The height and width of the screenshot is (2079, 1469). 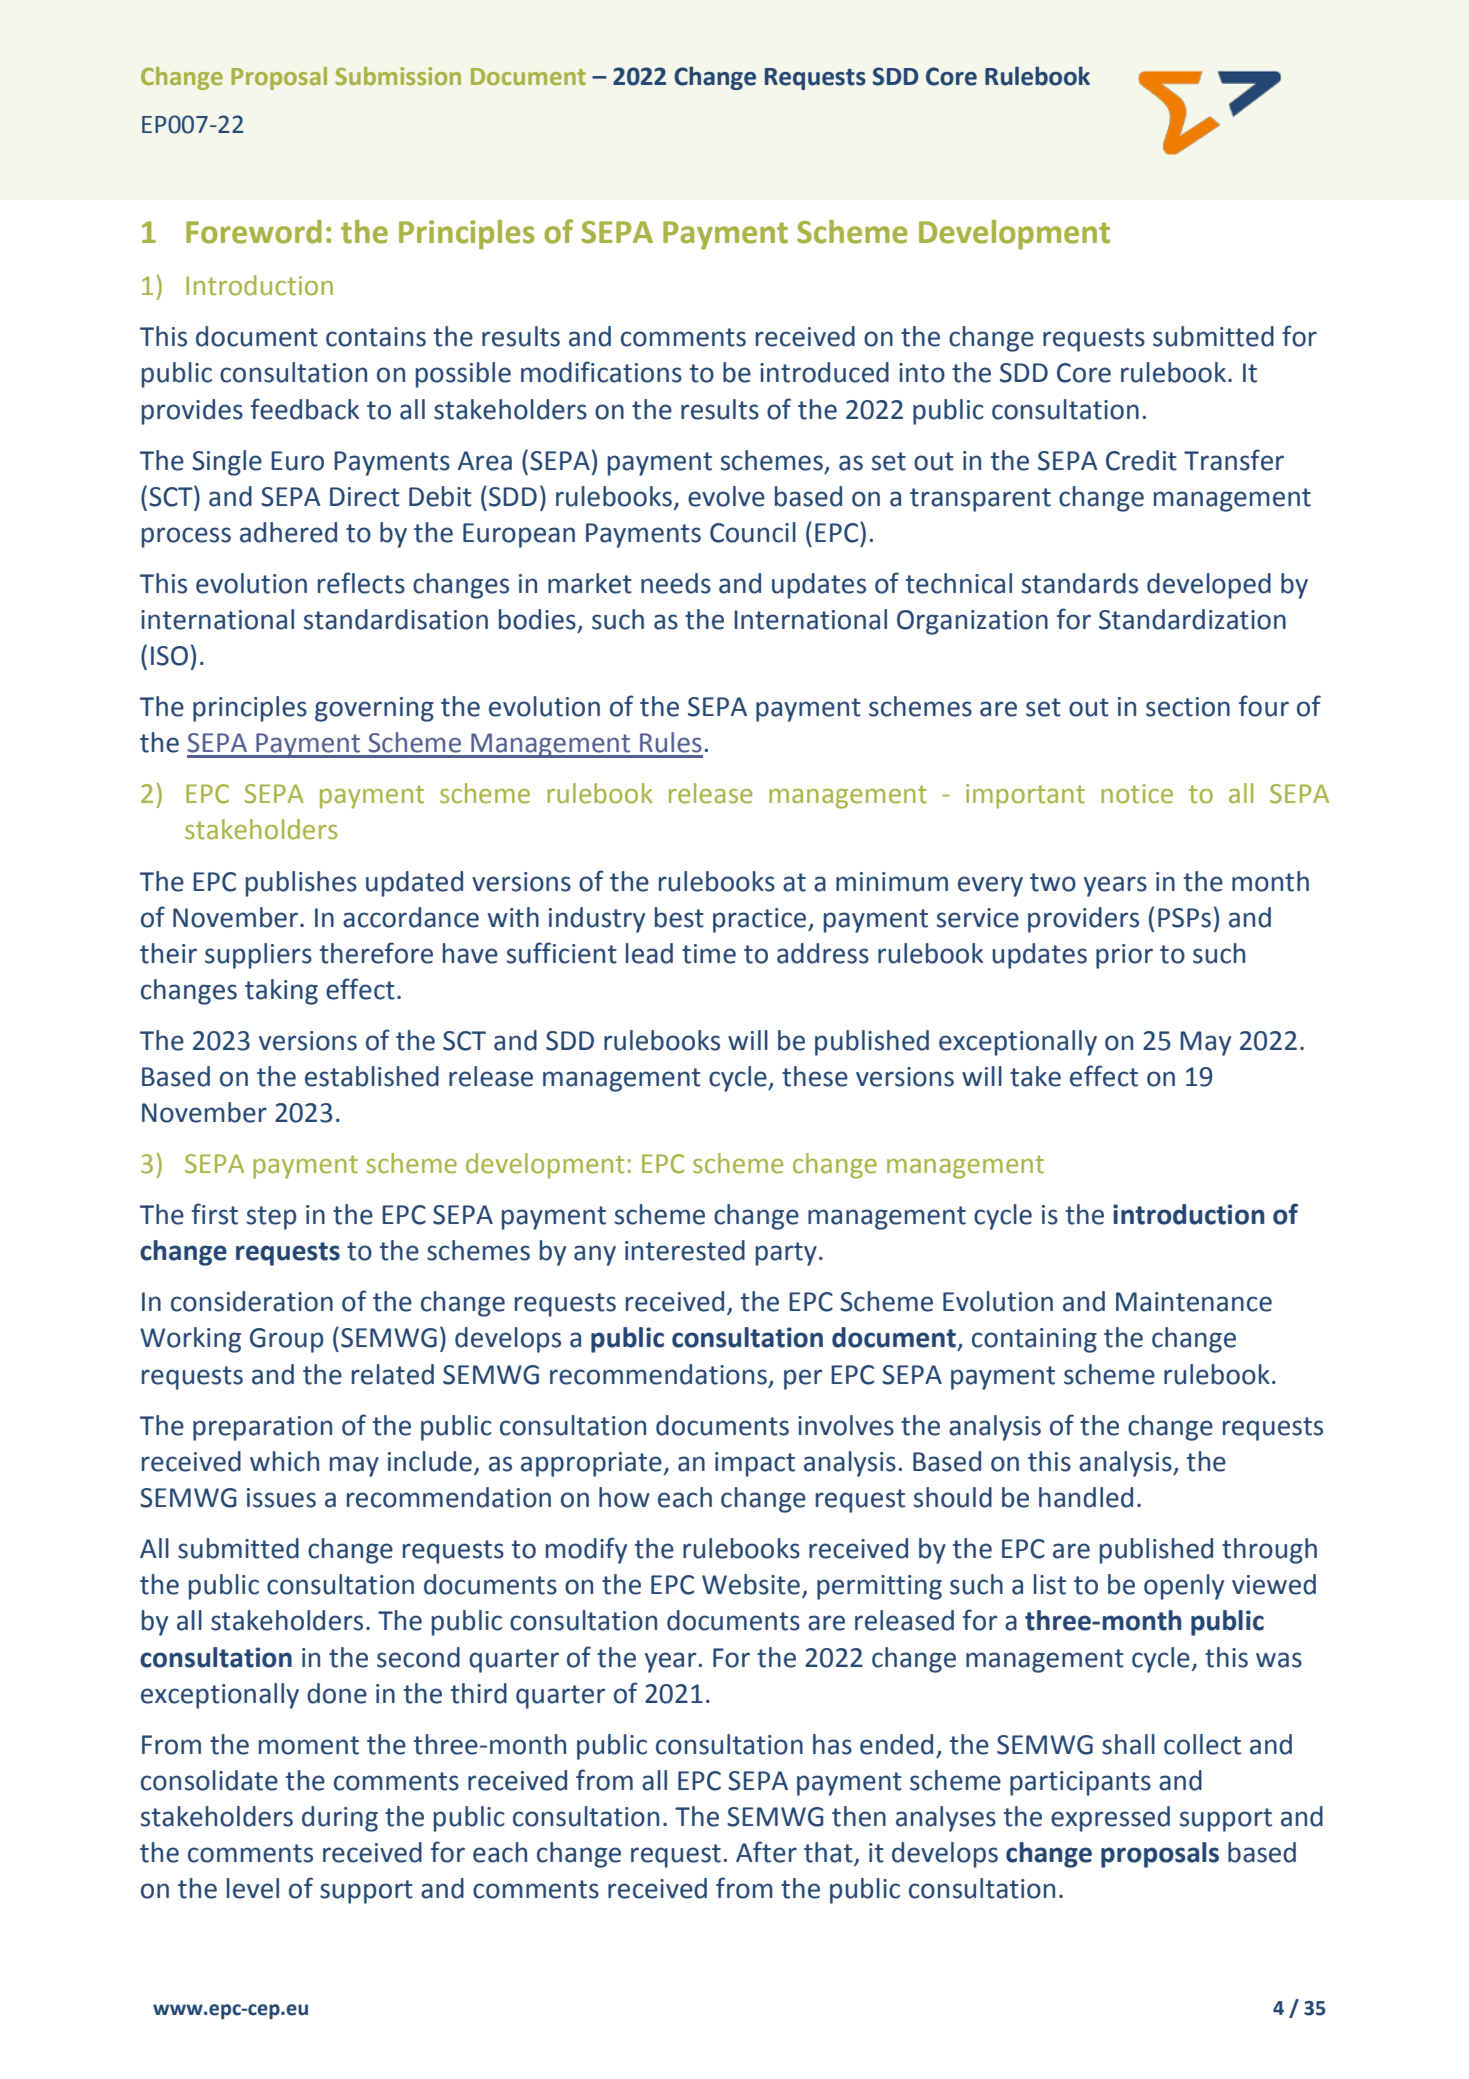 I want to click on during, so click(x=340, y=1819).
